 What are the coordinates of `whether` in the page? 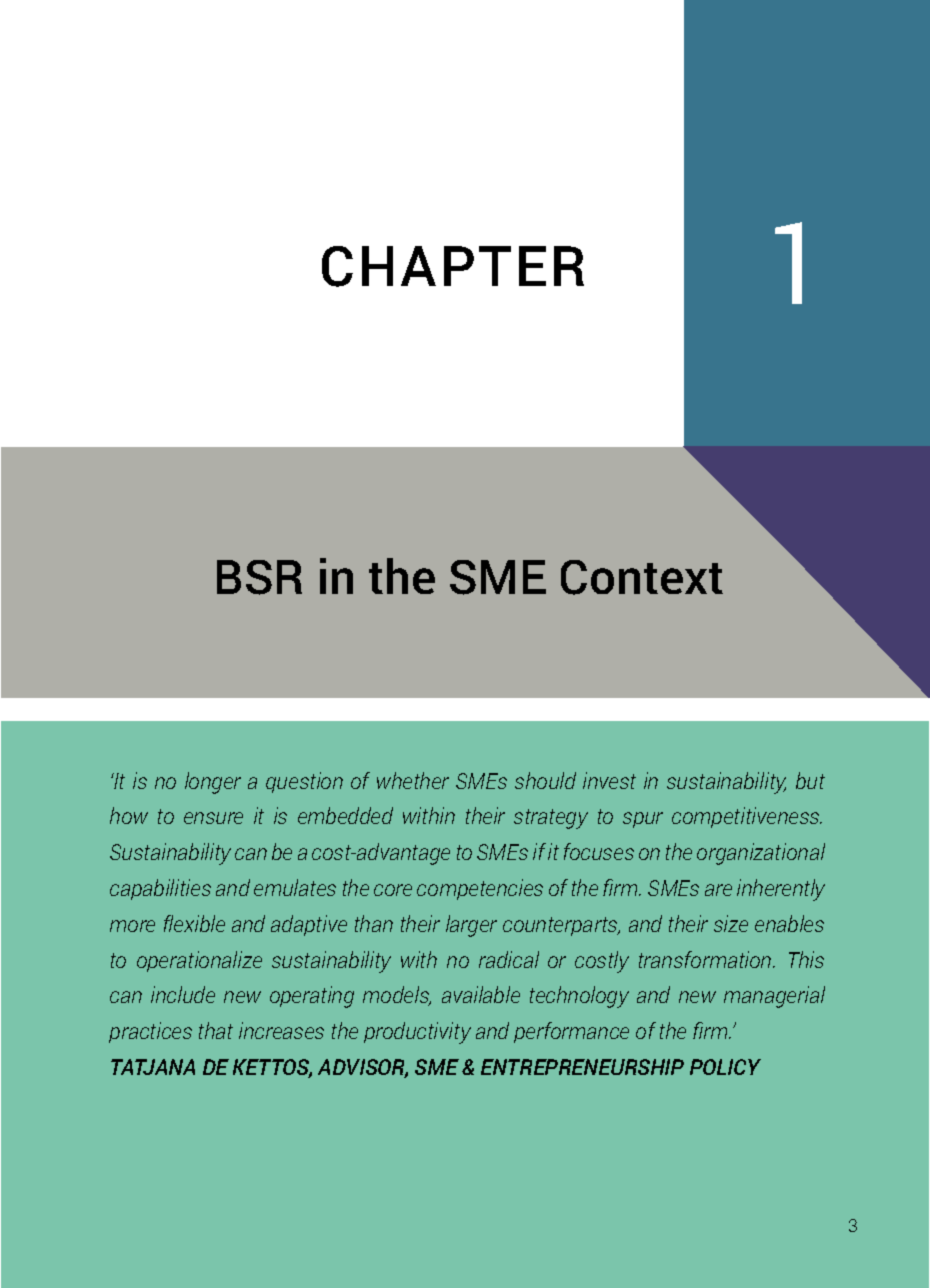 It's located at (413, 780).
